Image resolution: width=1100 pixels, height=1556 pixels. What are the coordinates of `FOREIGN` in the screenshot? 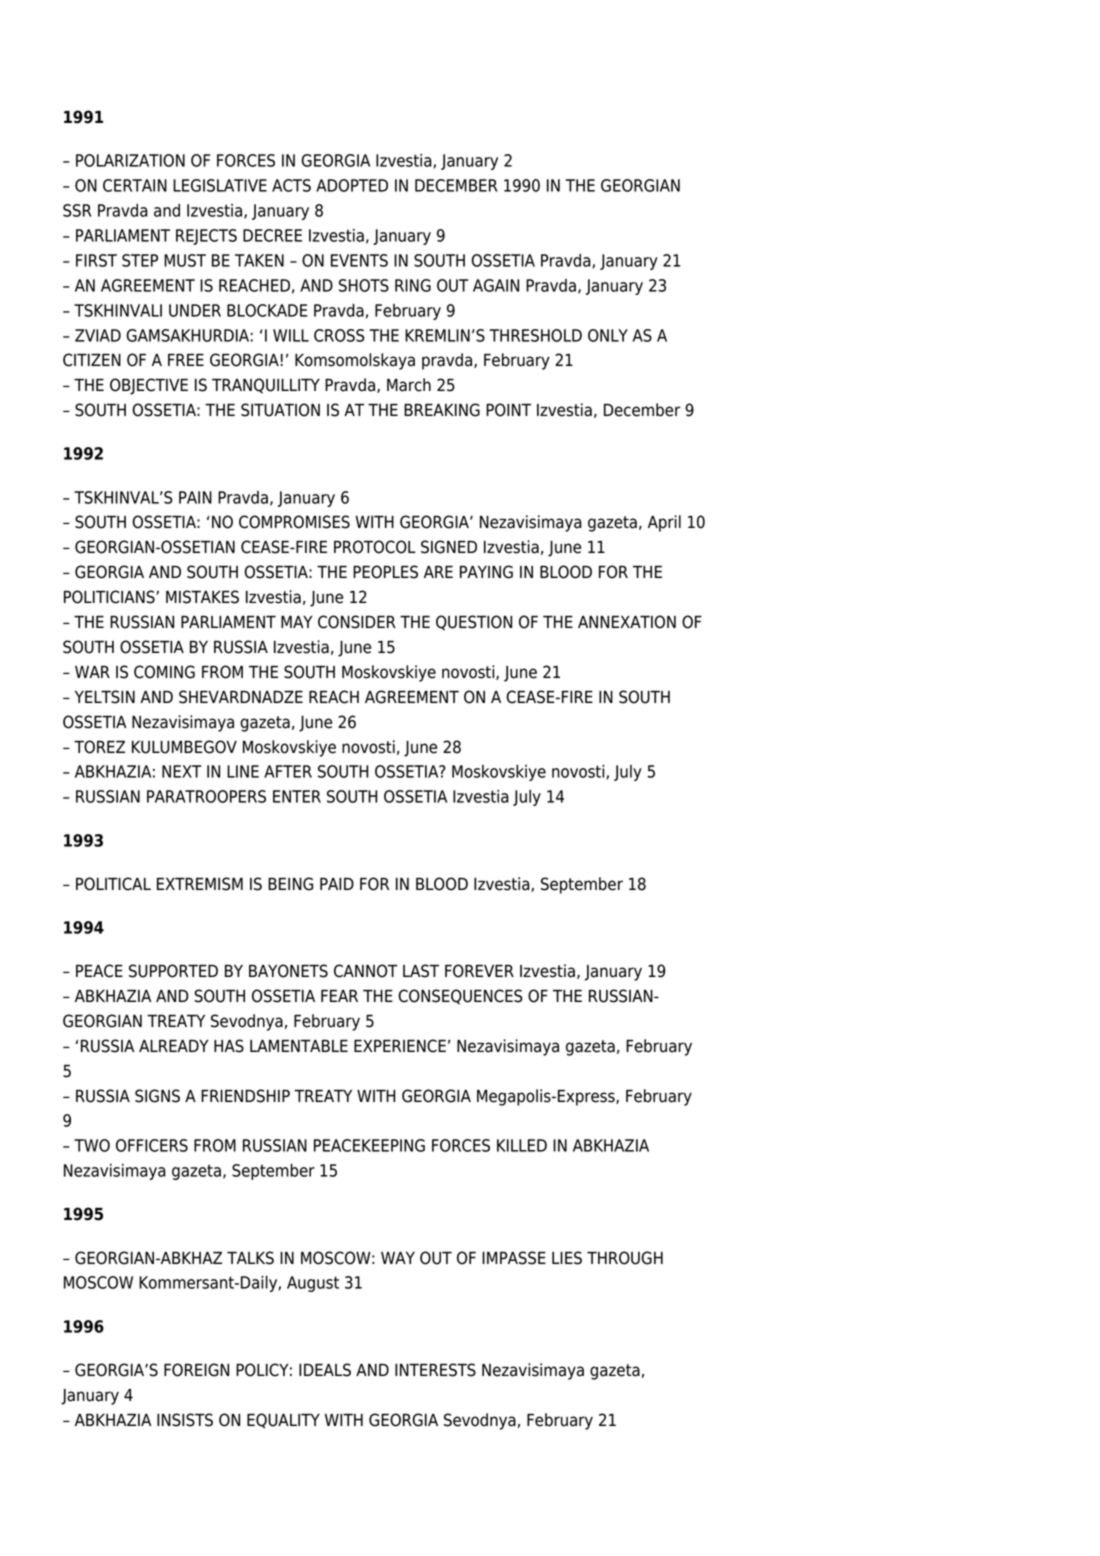 It's located at (196, 1370).
